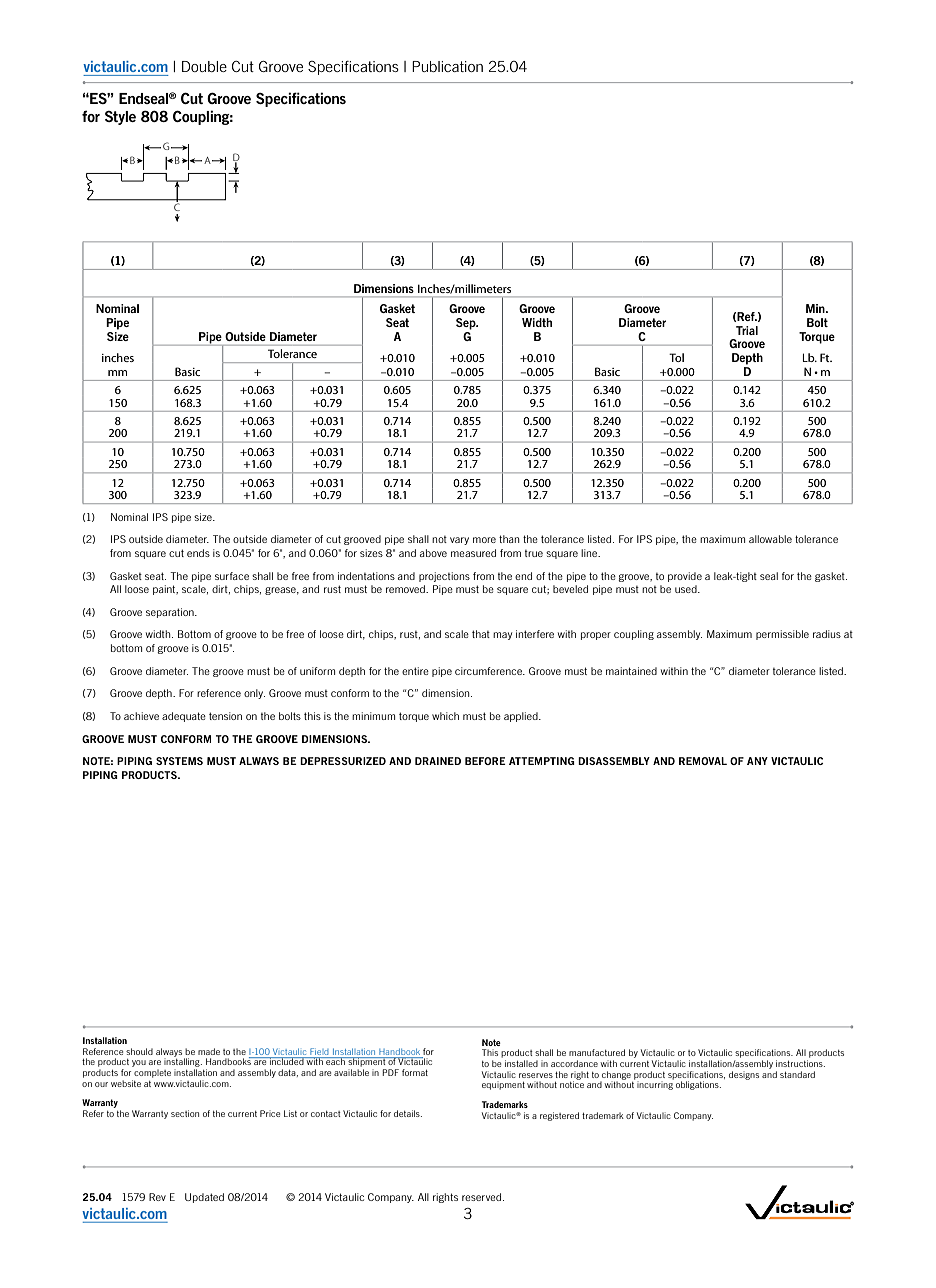  I want to click on allowable, so click(770, 539).
